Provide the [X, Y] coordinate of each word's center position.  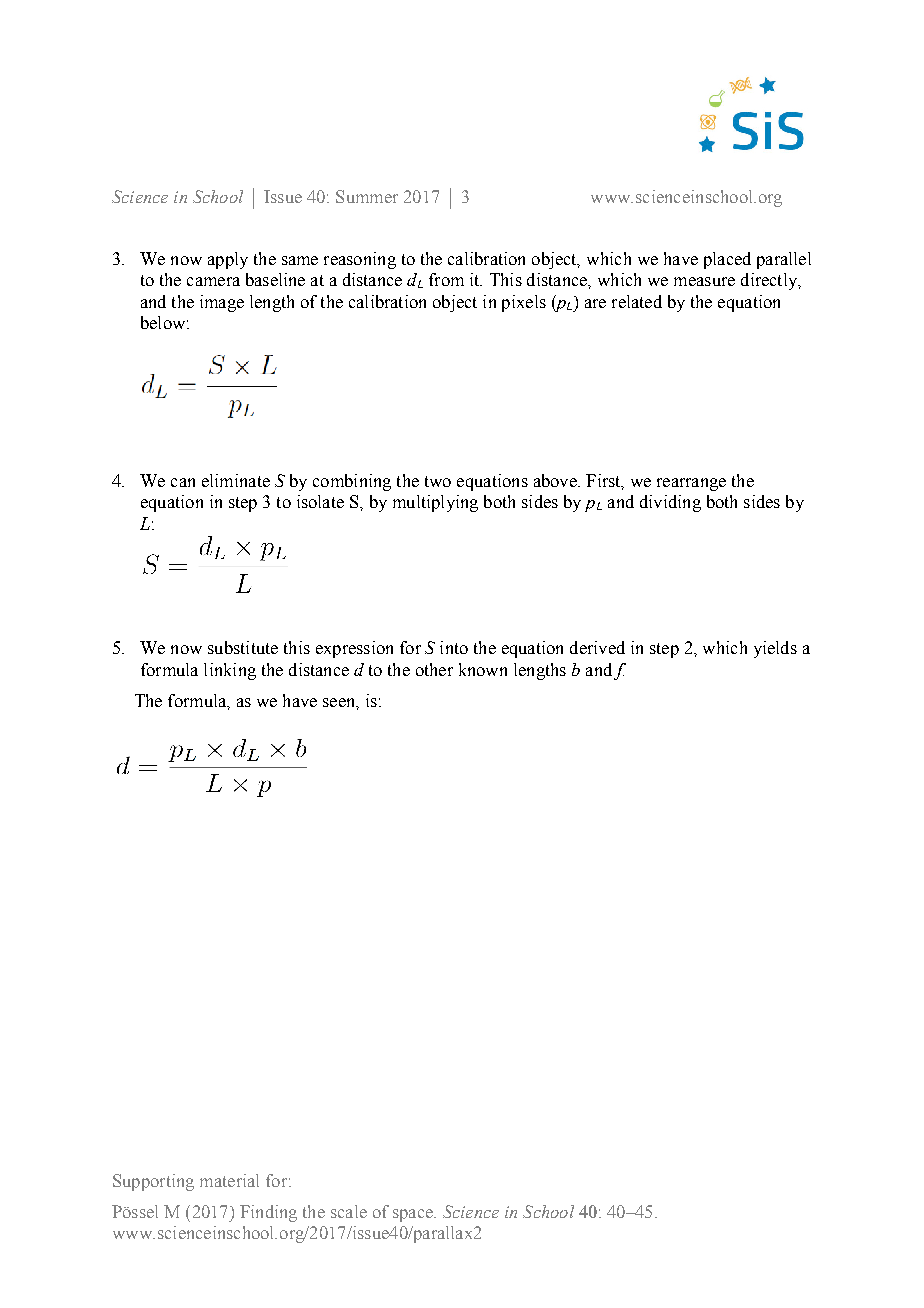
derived [597, 647]
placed [727, 260]
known [483, 669]
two [438, 481]
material [229, 1180]
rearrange [691, 484]
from [446, 279]
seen [340, 703]
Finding [268, 1213]
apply [228, 260]
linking [230, 671]
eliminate [236, 480]
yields [775, 649]
